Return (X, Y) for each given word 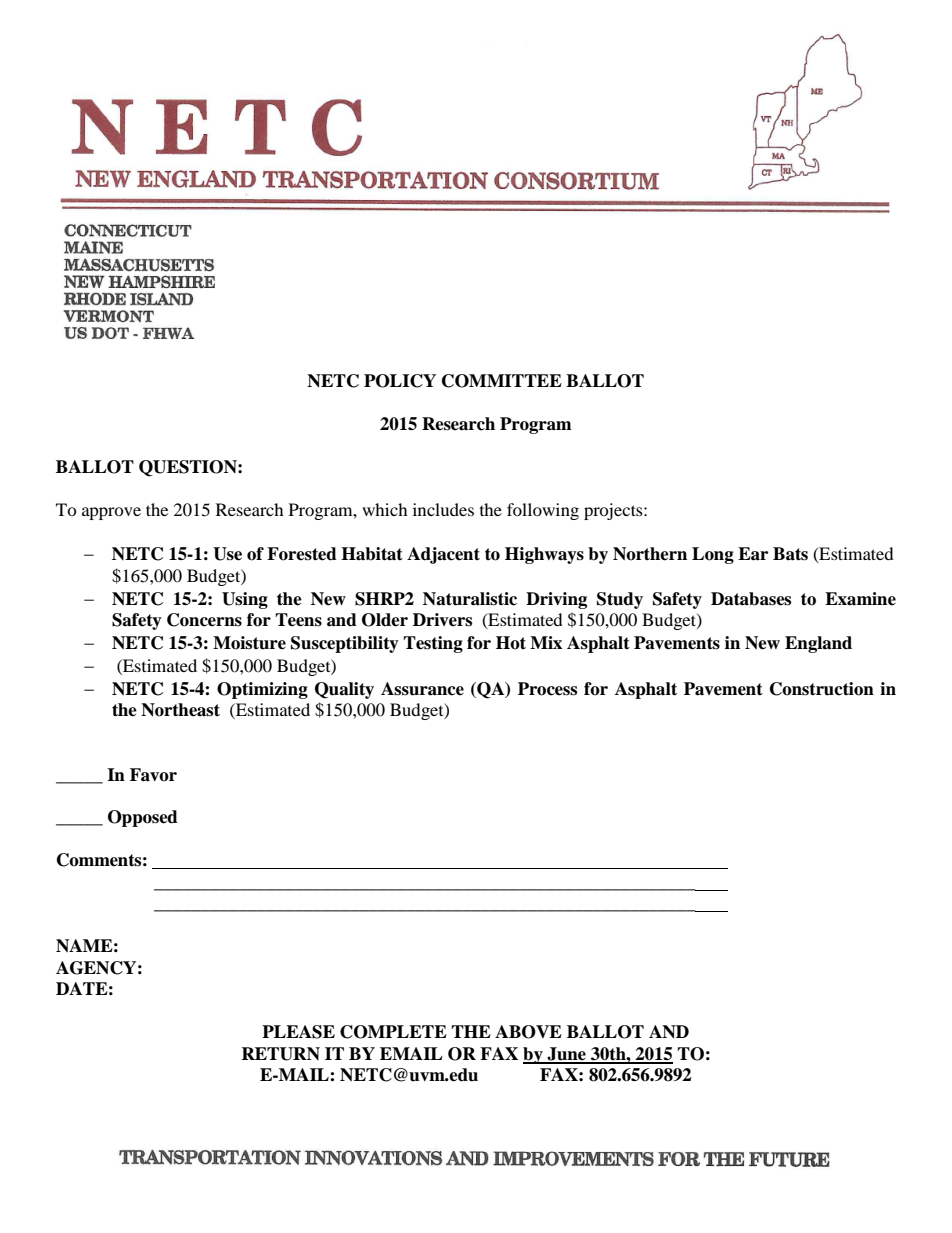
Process (547, 689)
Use (227, 554)
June (566, 1055)
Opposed (143, 818)
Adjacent (443, 555)
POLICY (400, 381)
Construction (822, 689)
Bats (790, 554)
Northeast (180, 710)
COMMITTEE (502, 381)
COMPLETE (393, 1032)
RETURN (280, 1054)
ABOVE (528, 1032)
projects (614, 511)
